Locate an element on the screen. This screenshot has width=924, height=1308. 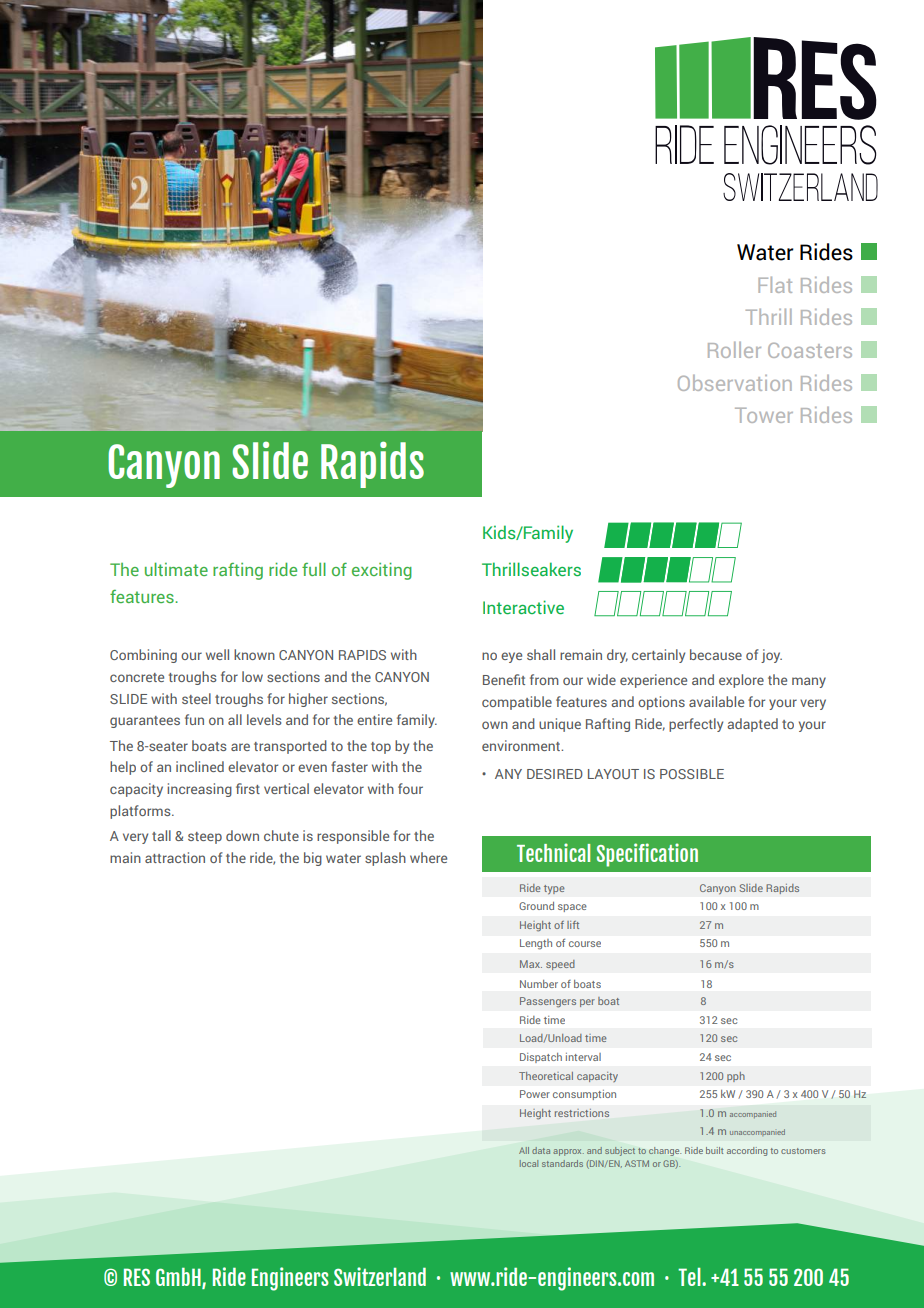
Flat is located at coordinates (775, 285).
